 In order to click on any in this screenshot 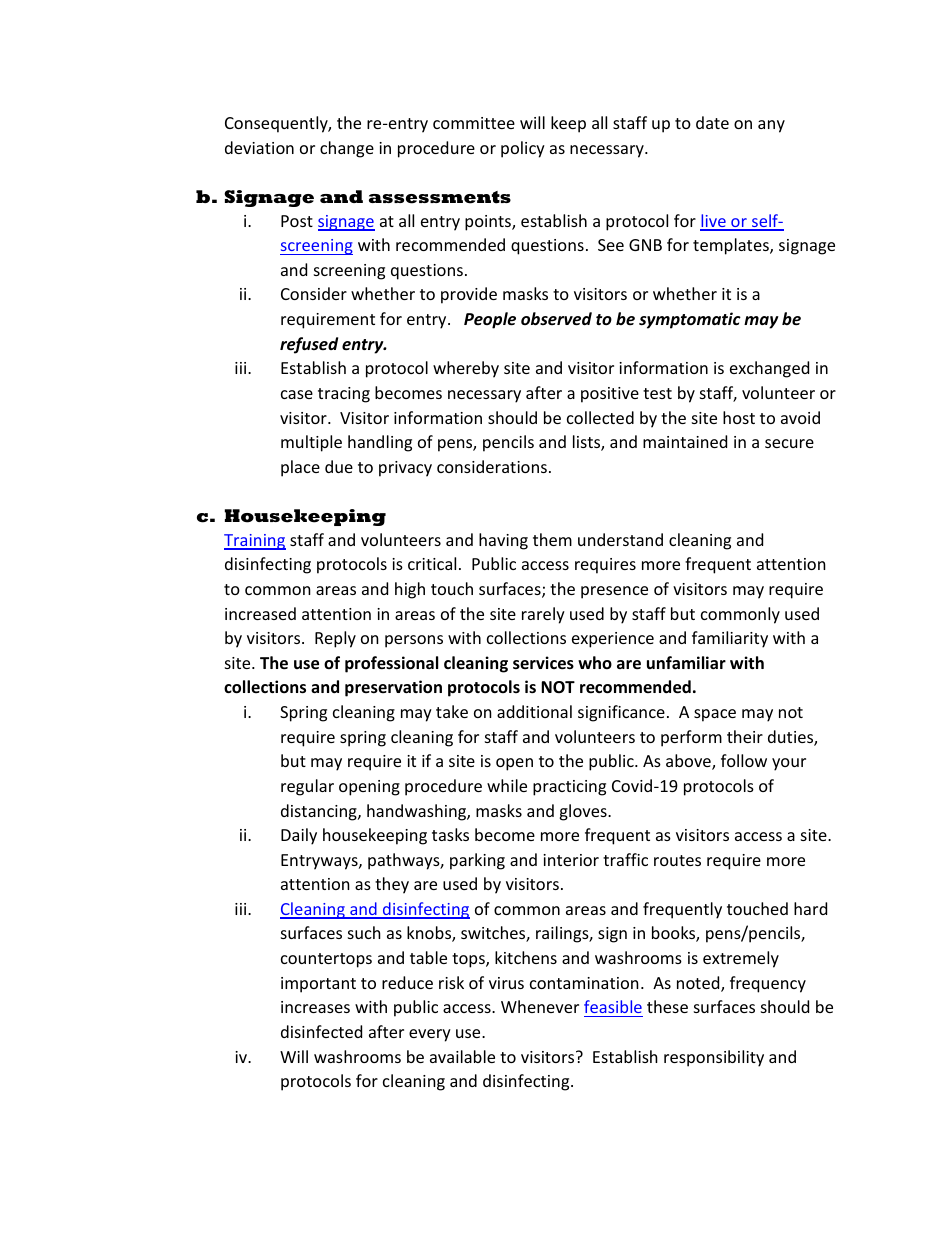, I will do `click(771, 126)`.
